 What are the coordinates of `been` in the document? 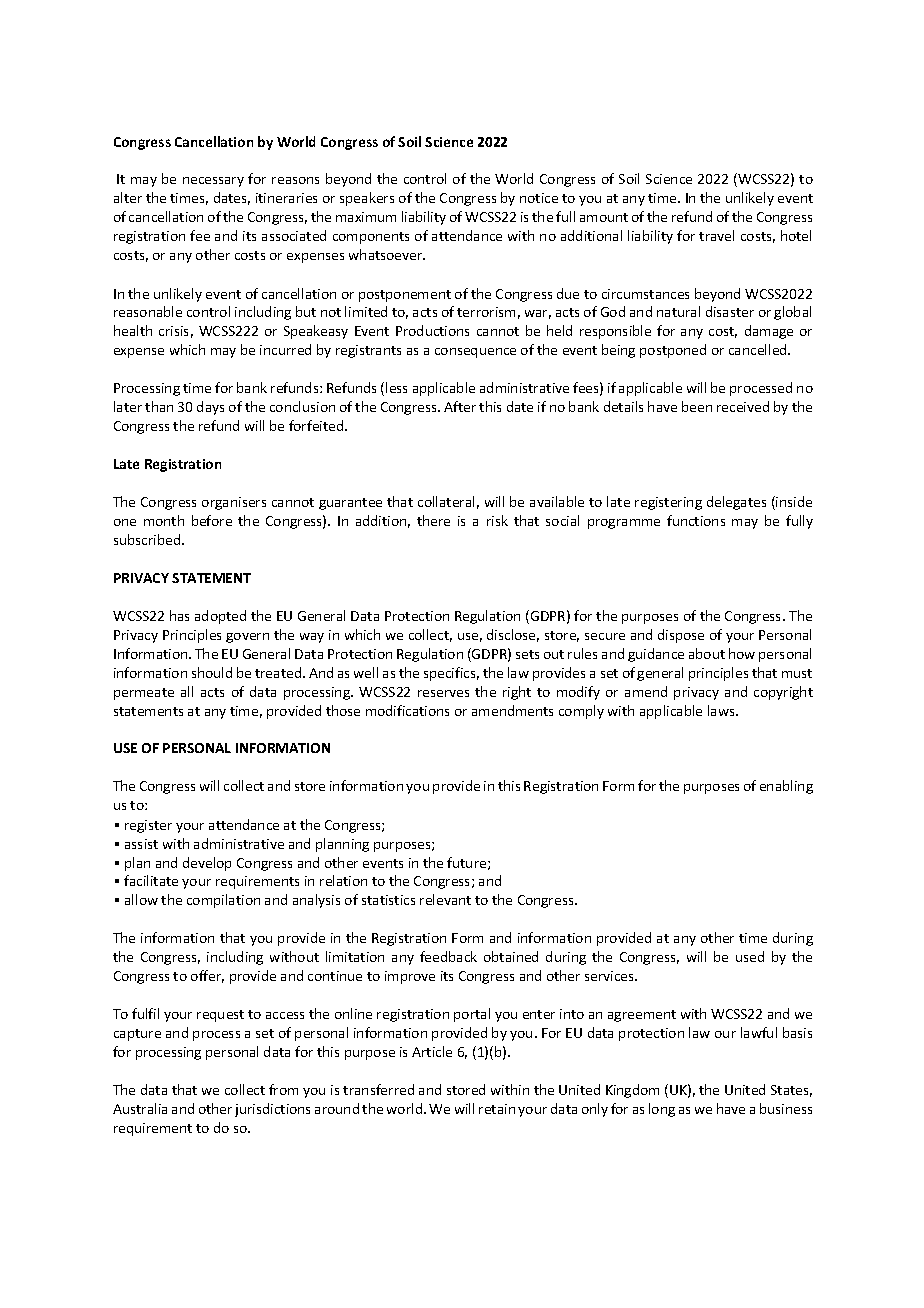 It's located at (697, 406).
